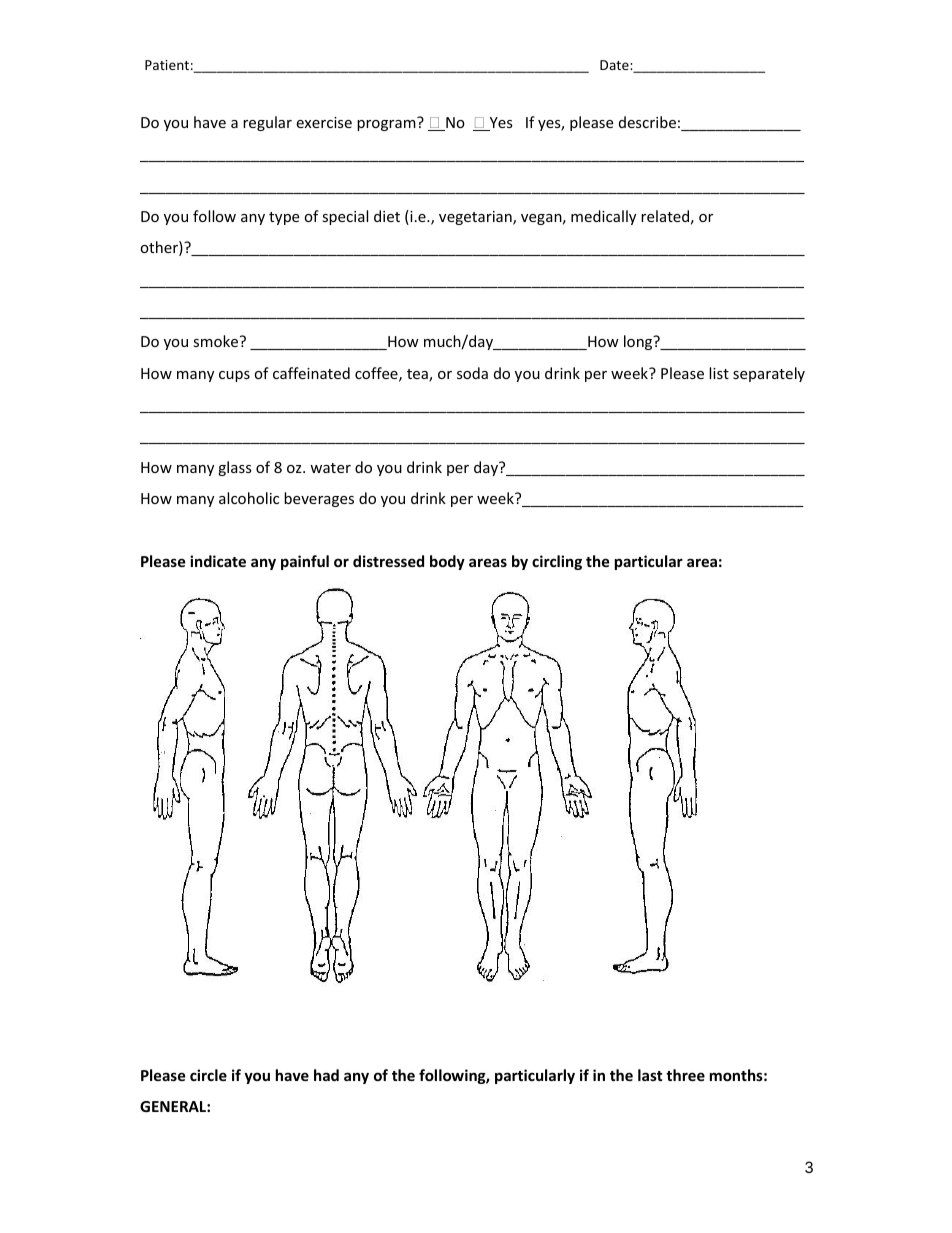  I want to click on painful, so click(305, 562).
